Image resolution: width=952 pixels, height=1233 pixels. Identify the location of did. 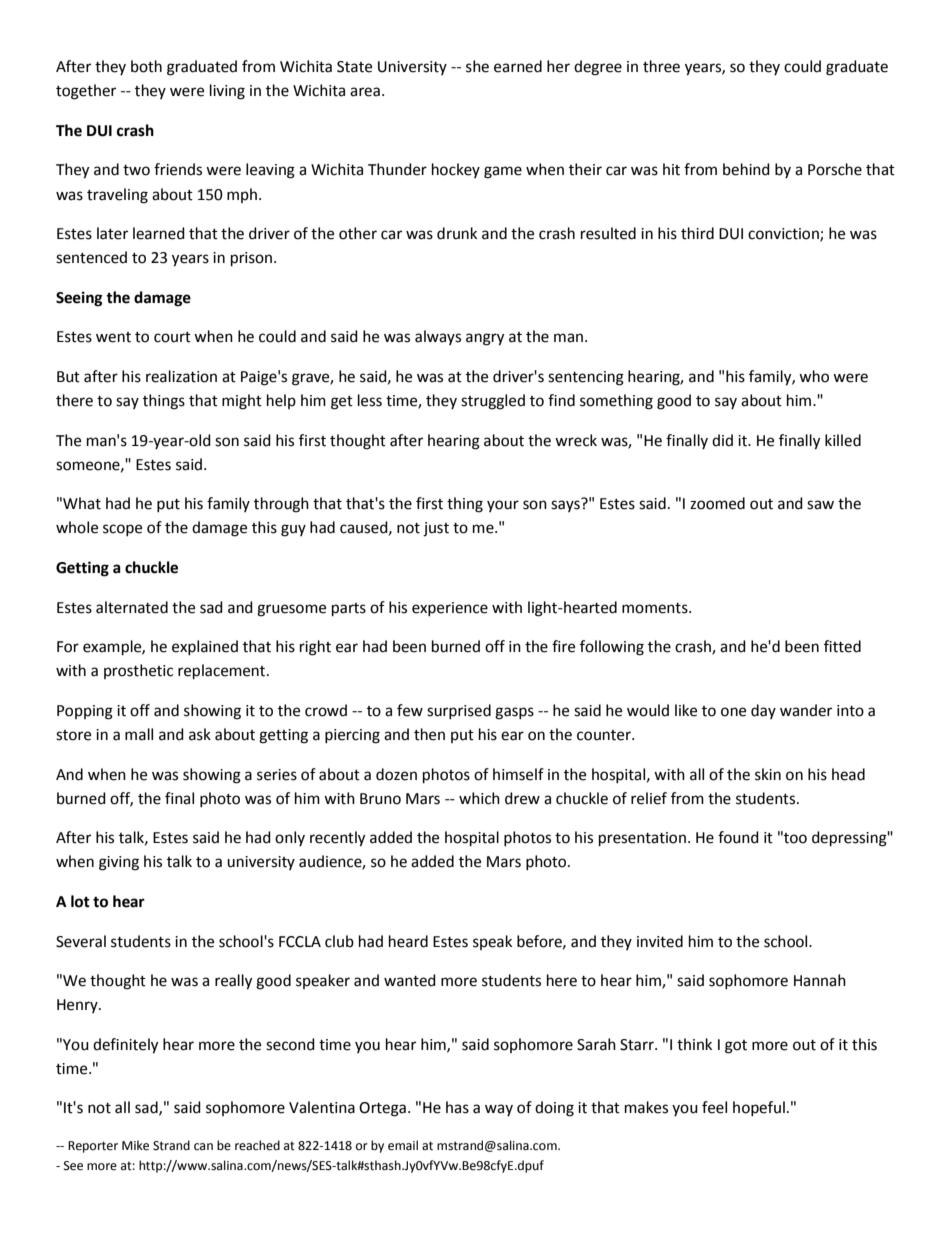
(722, 440).
